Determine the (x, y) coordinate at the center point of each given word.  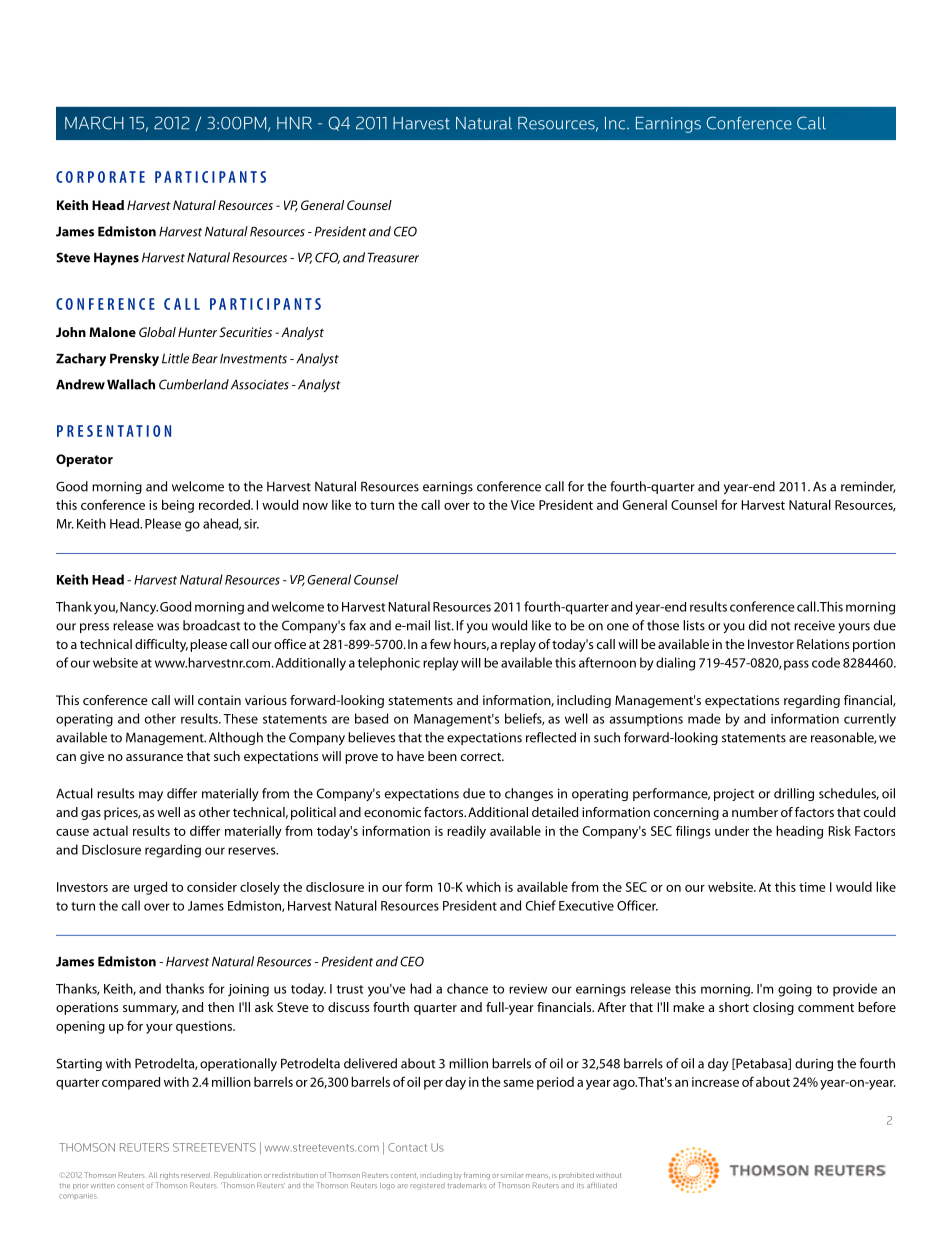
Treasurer (393, 257)
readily (466, 832)
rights (169, 1176)
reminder (868, 487)
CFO (327, 258)
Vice (523, 505)
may (151, 796)
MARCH (94, 123)
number (755, 812)
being (178, 506)
